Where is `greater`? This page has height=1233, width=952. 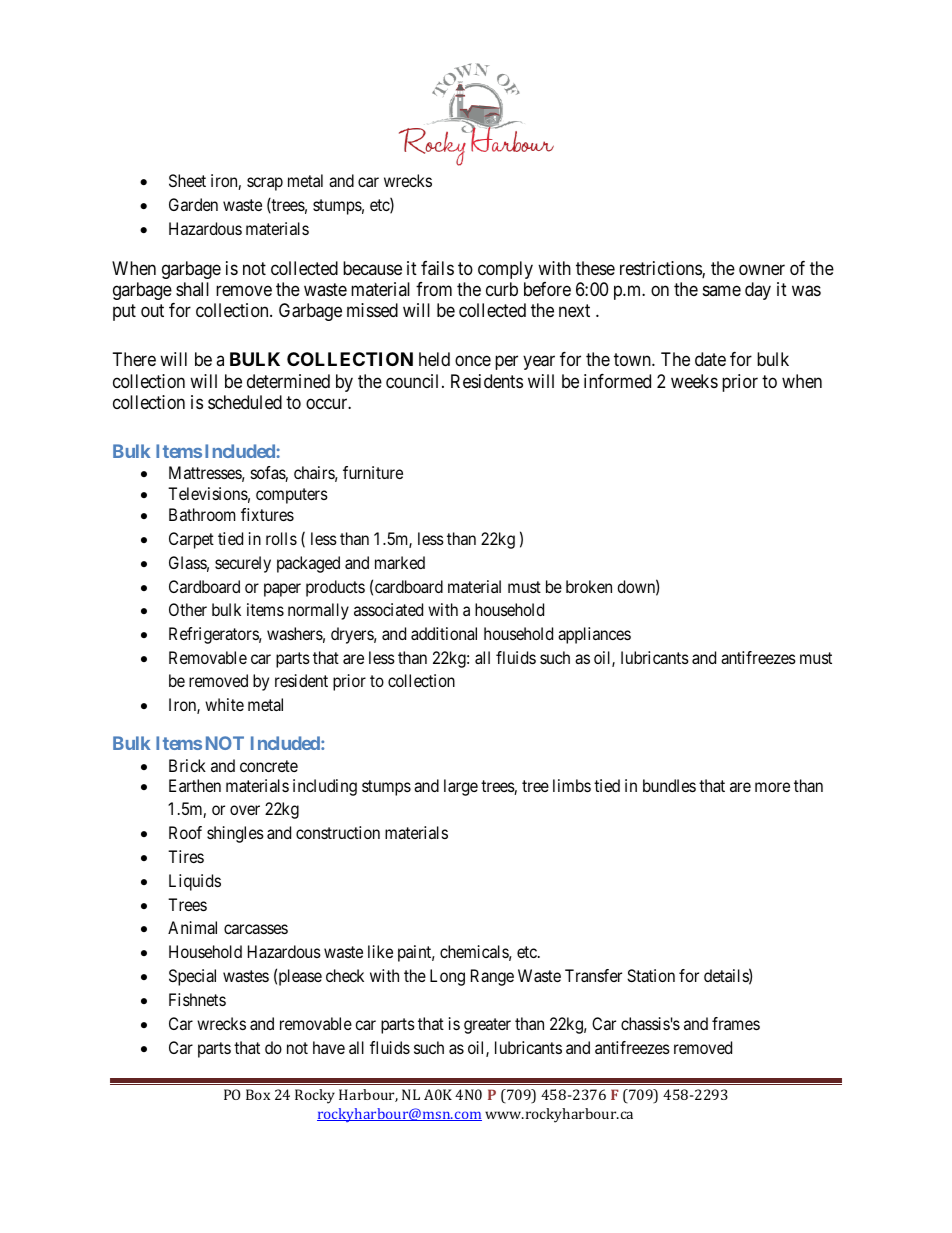
greater is located at coordinates (487, 1026).
